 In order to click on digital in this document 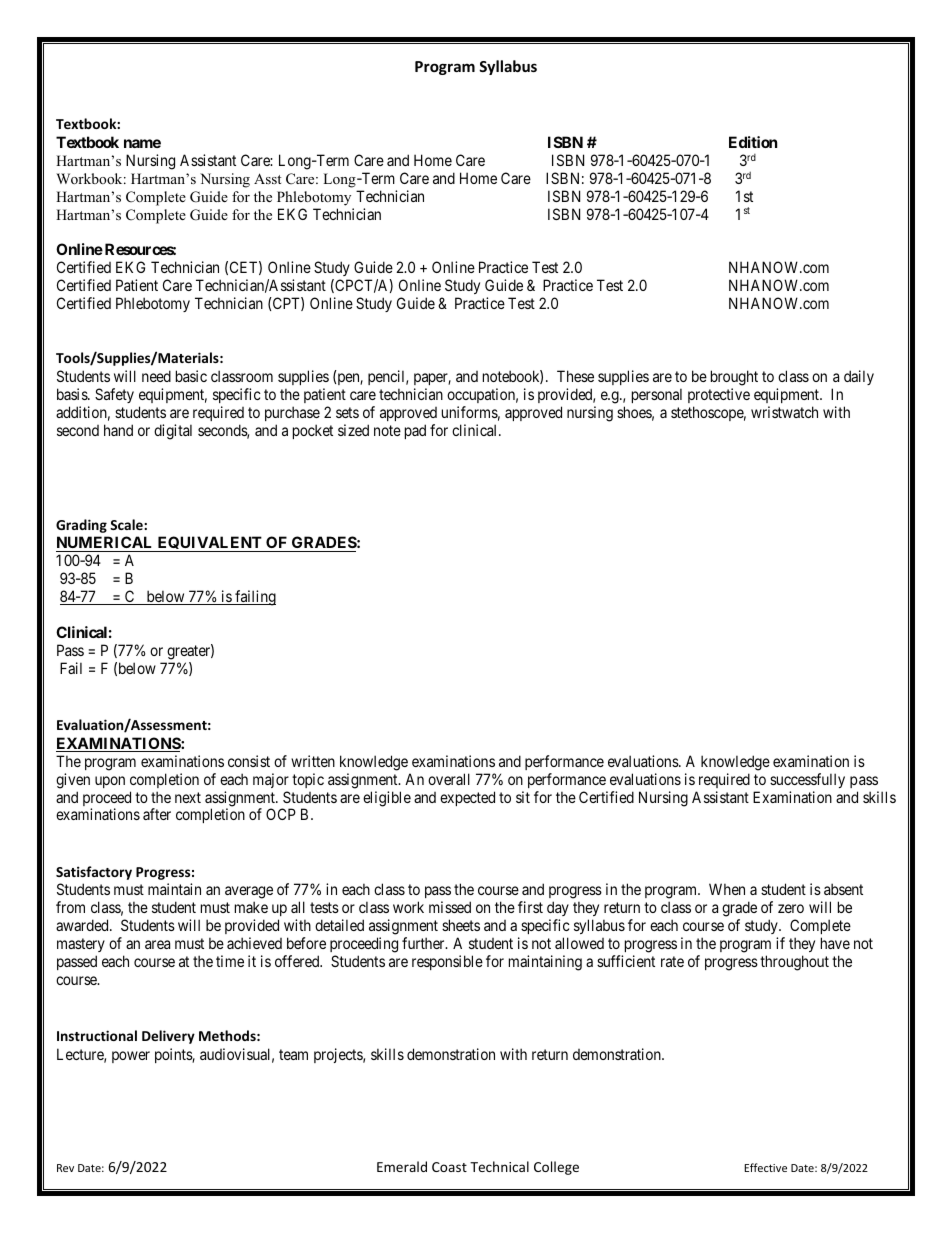, I will do `click(173, 432)`.
